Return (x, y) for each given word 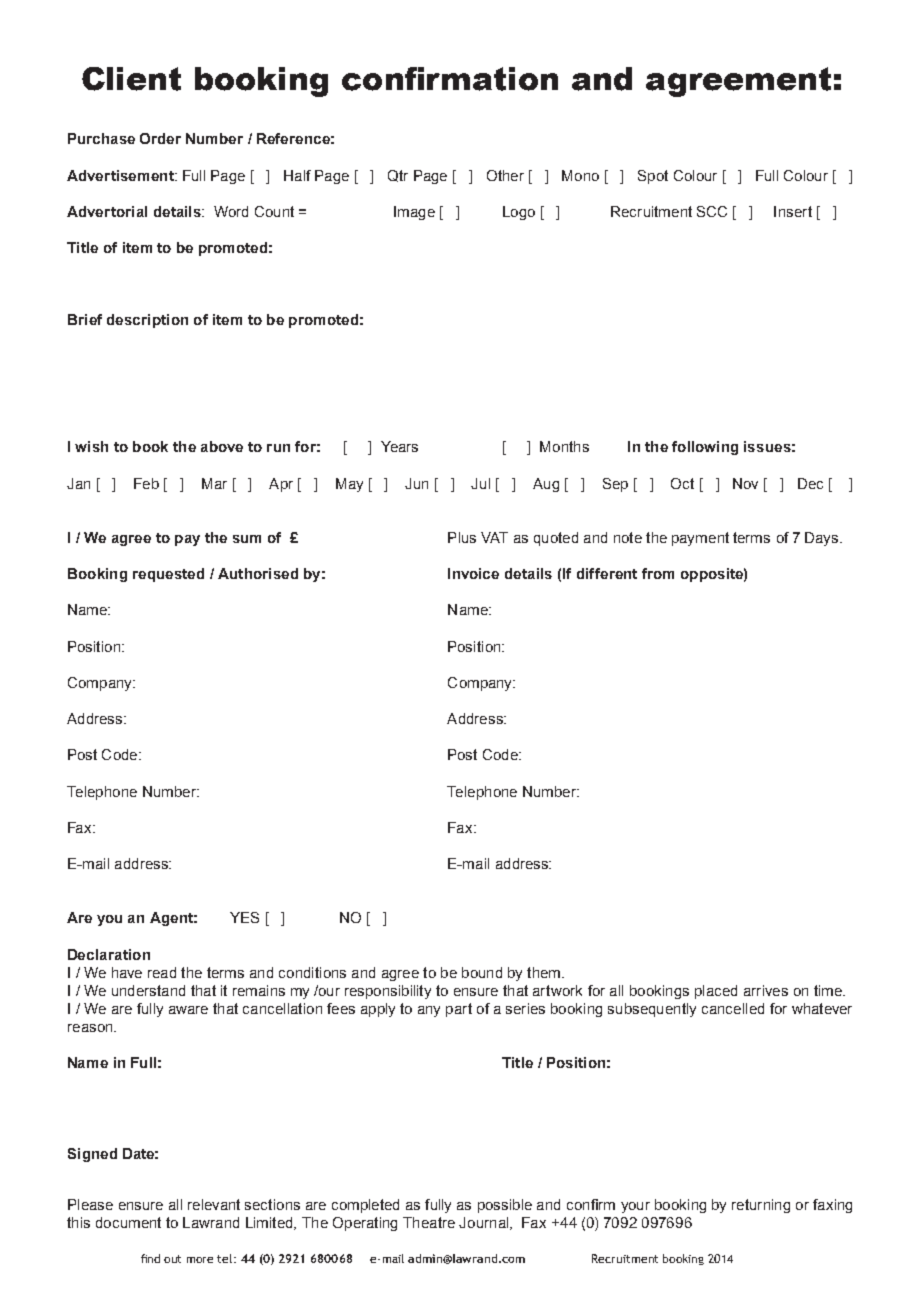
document (128, 1222)
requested (168, 575)
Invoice (473, 573)
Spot (653, 177)
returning (761, 1206)
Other (505, 175)
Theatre (429, 1222)
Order (160, 138)
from (658, 573)
